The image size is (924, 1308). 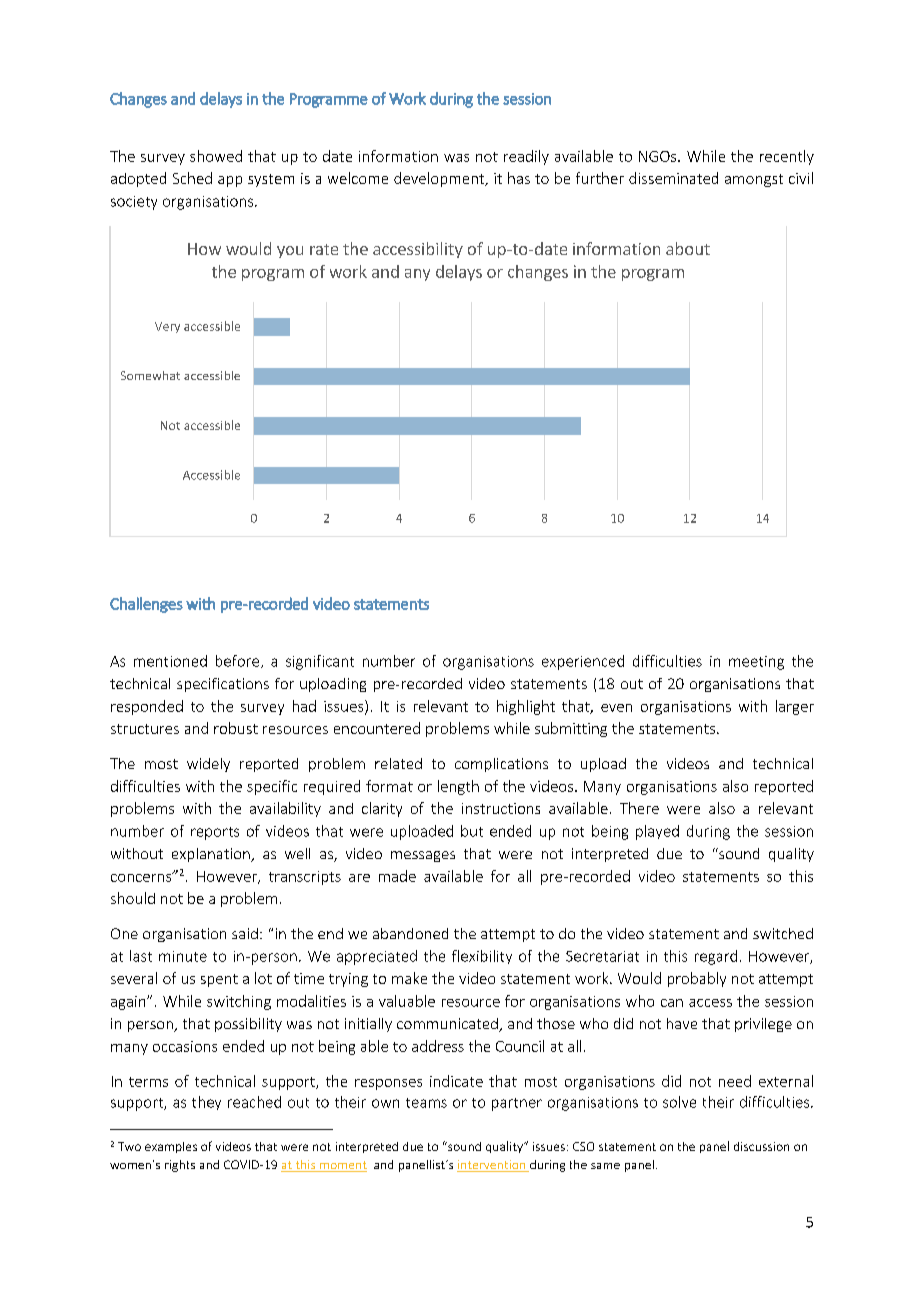 What do you see at coordinates (192, 178) in the screenshot?
I see `Sched` at bounding box center [192, 178].
